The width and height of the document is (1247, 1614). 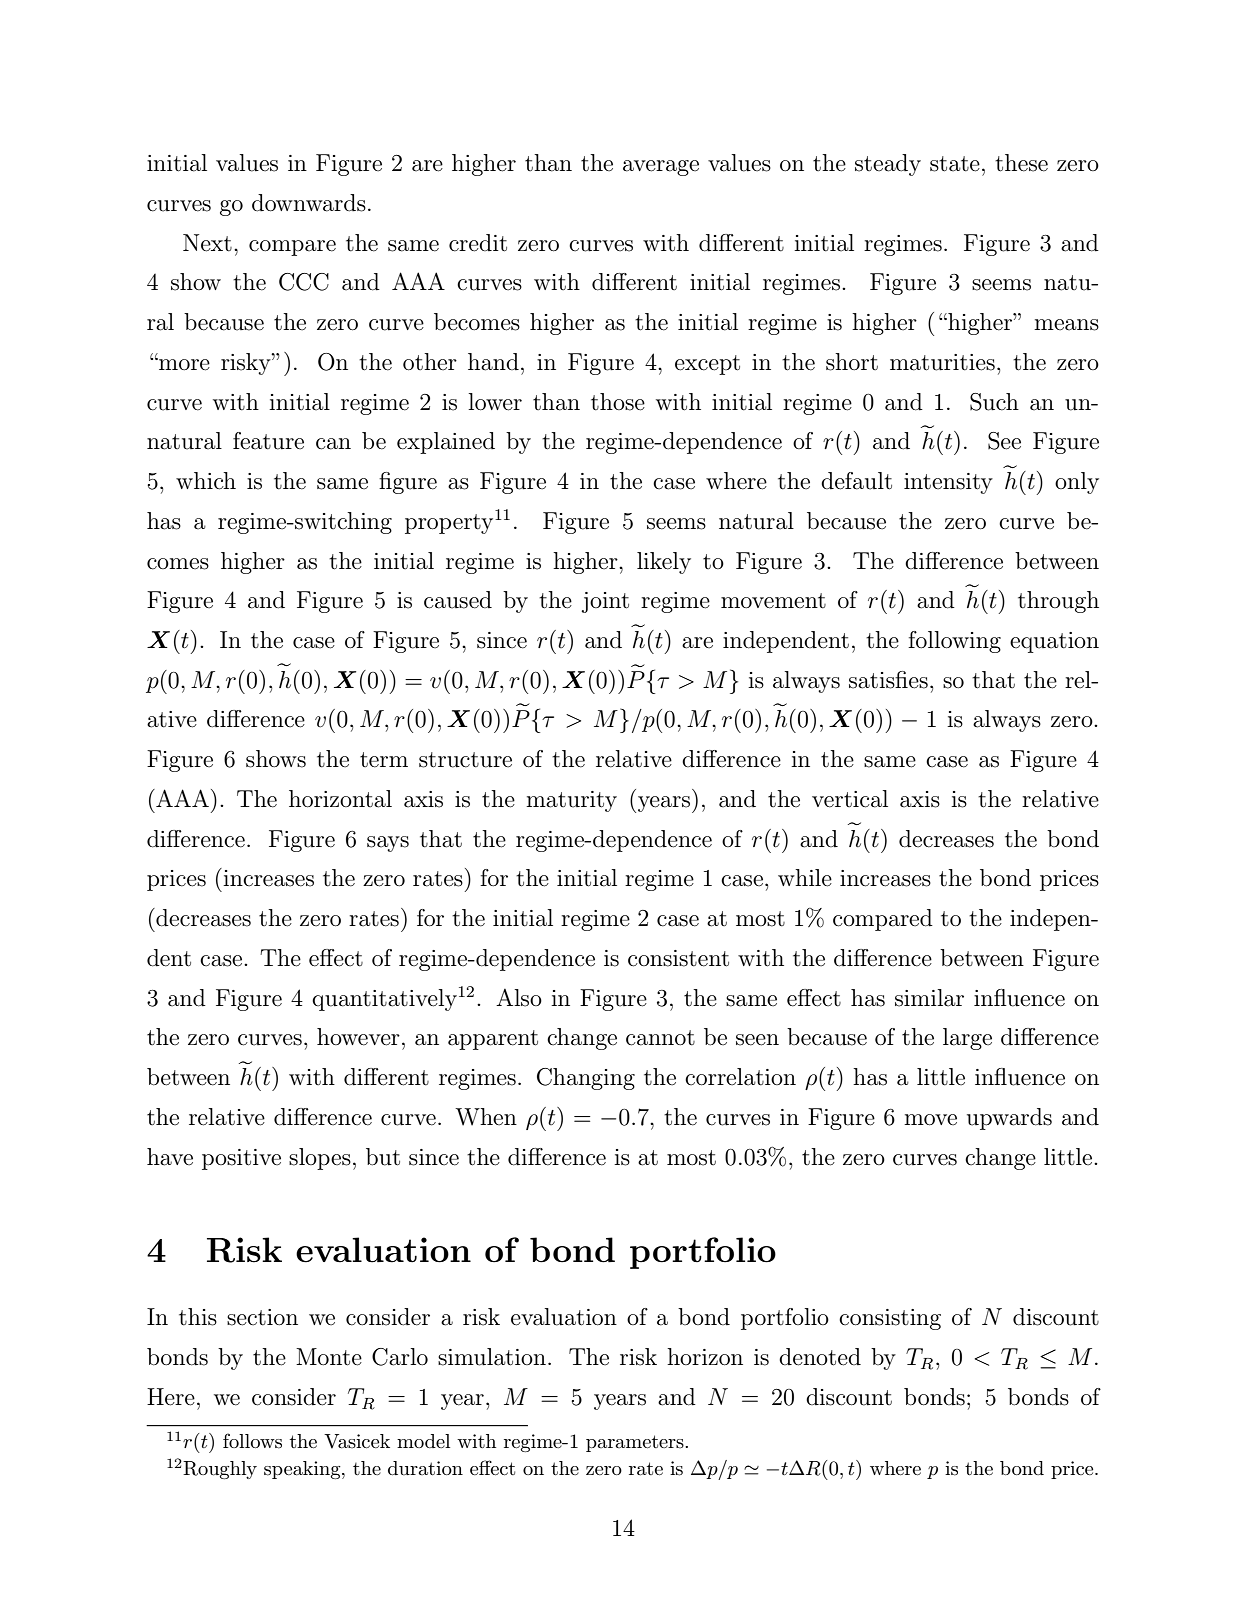 What do you see at coordinates (636, 1443) in the document?
I see `parameters` at bounding box center [636, 1443].
